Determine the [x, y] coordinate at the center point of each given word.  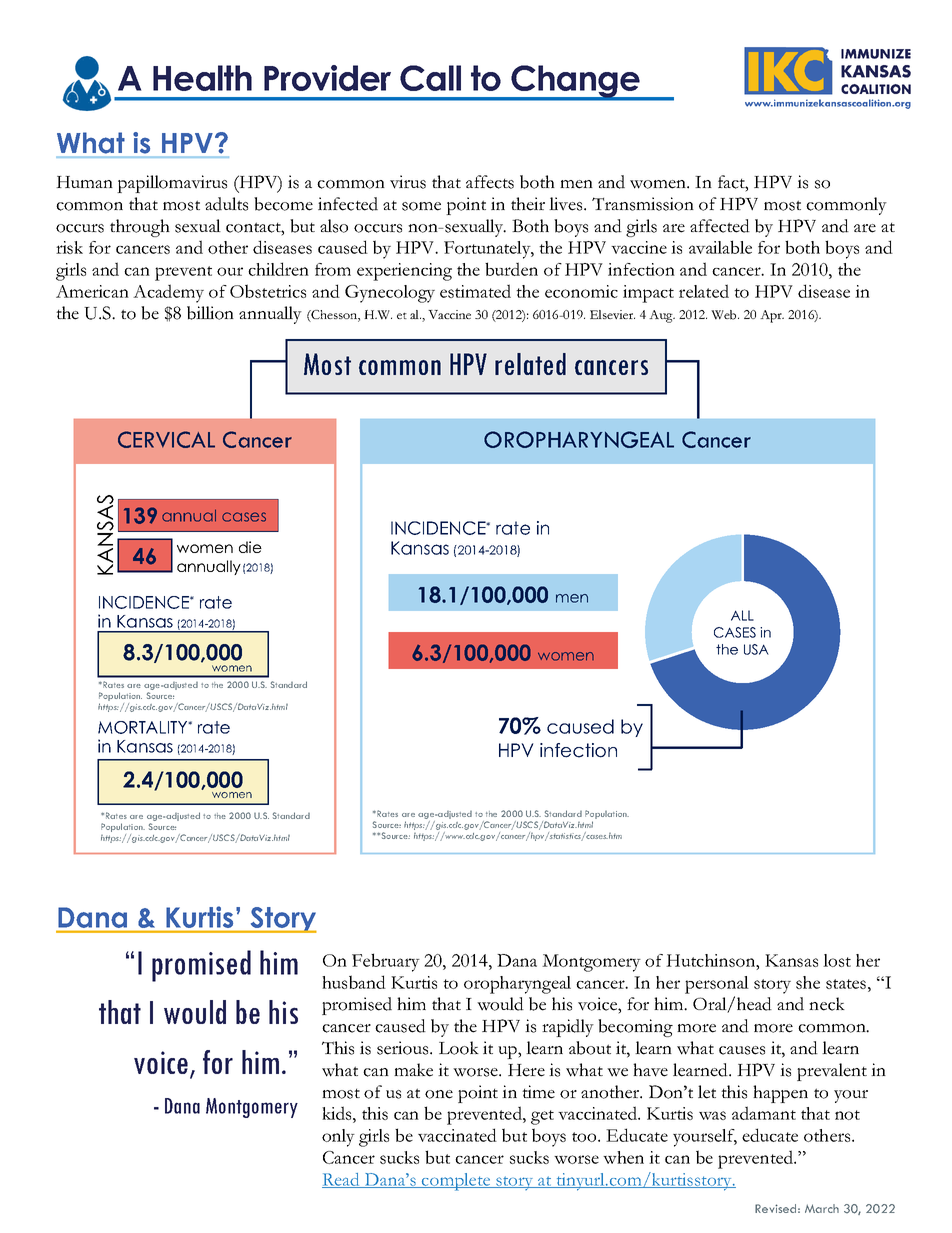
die [250, 547]
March [822, 1208]
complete [456, 1182]
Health [202, 78]
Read [342, 1180]
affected [720, 226]
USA [756, 649]
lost [837, 960]
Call [430, 78]
